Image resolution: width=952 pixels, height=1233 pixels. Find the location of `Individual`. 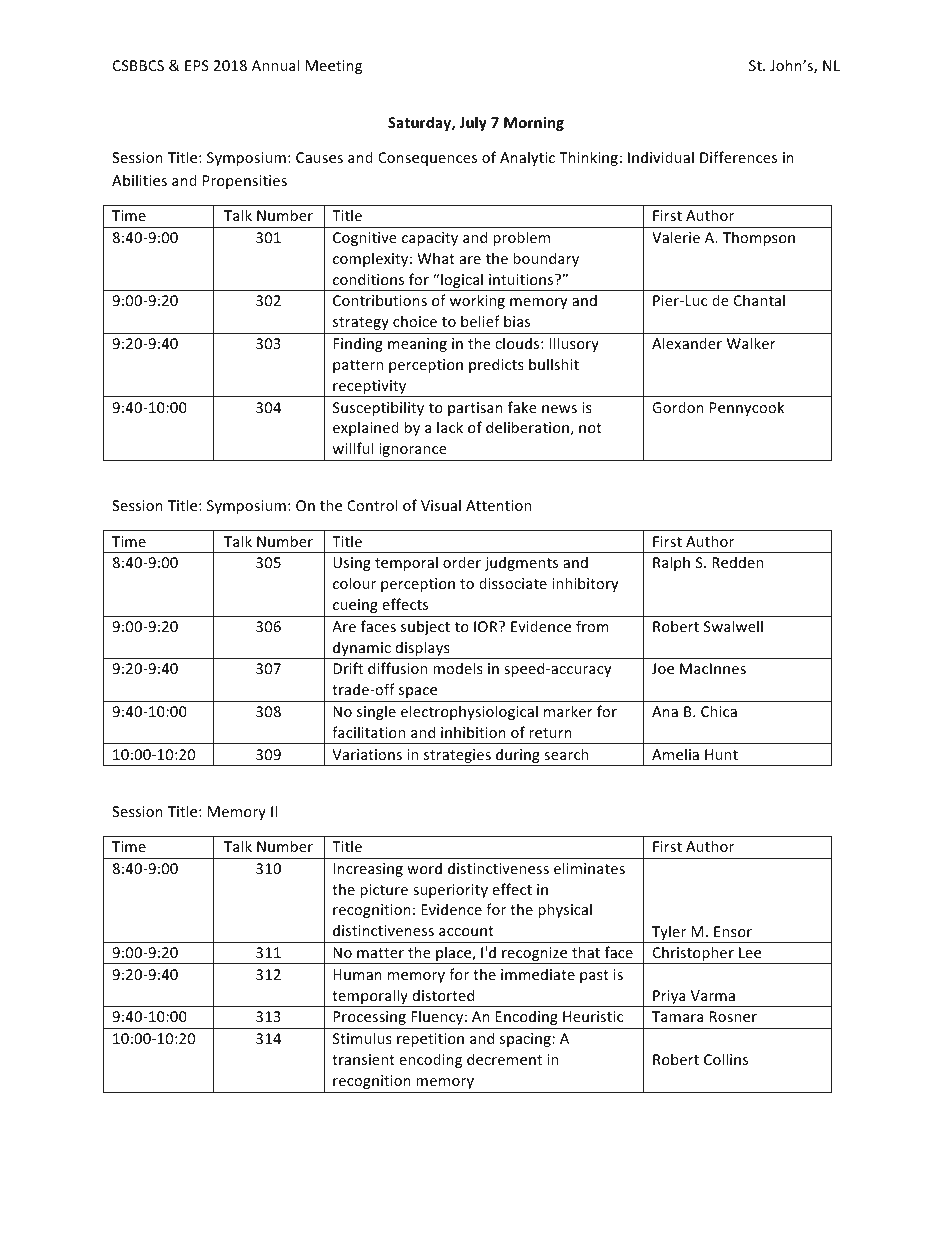

Individual is located at coordinates (661, 157).
